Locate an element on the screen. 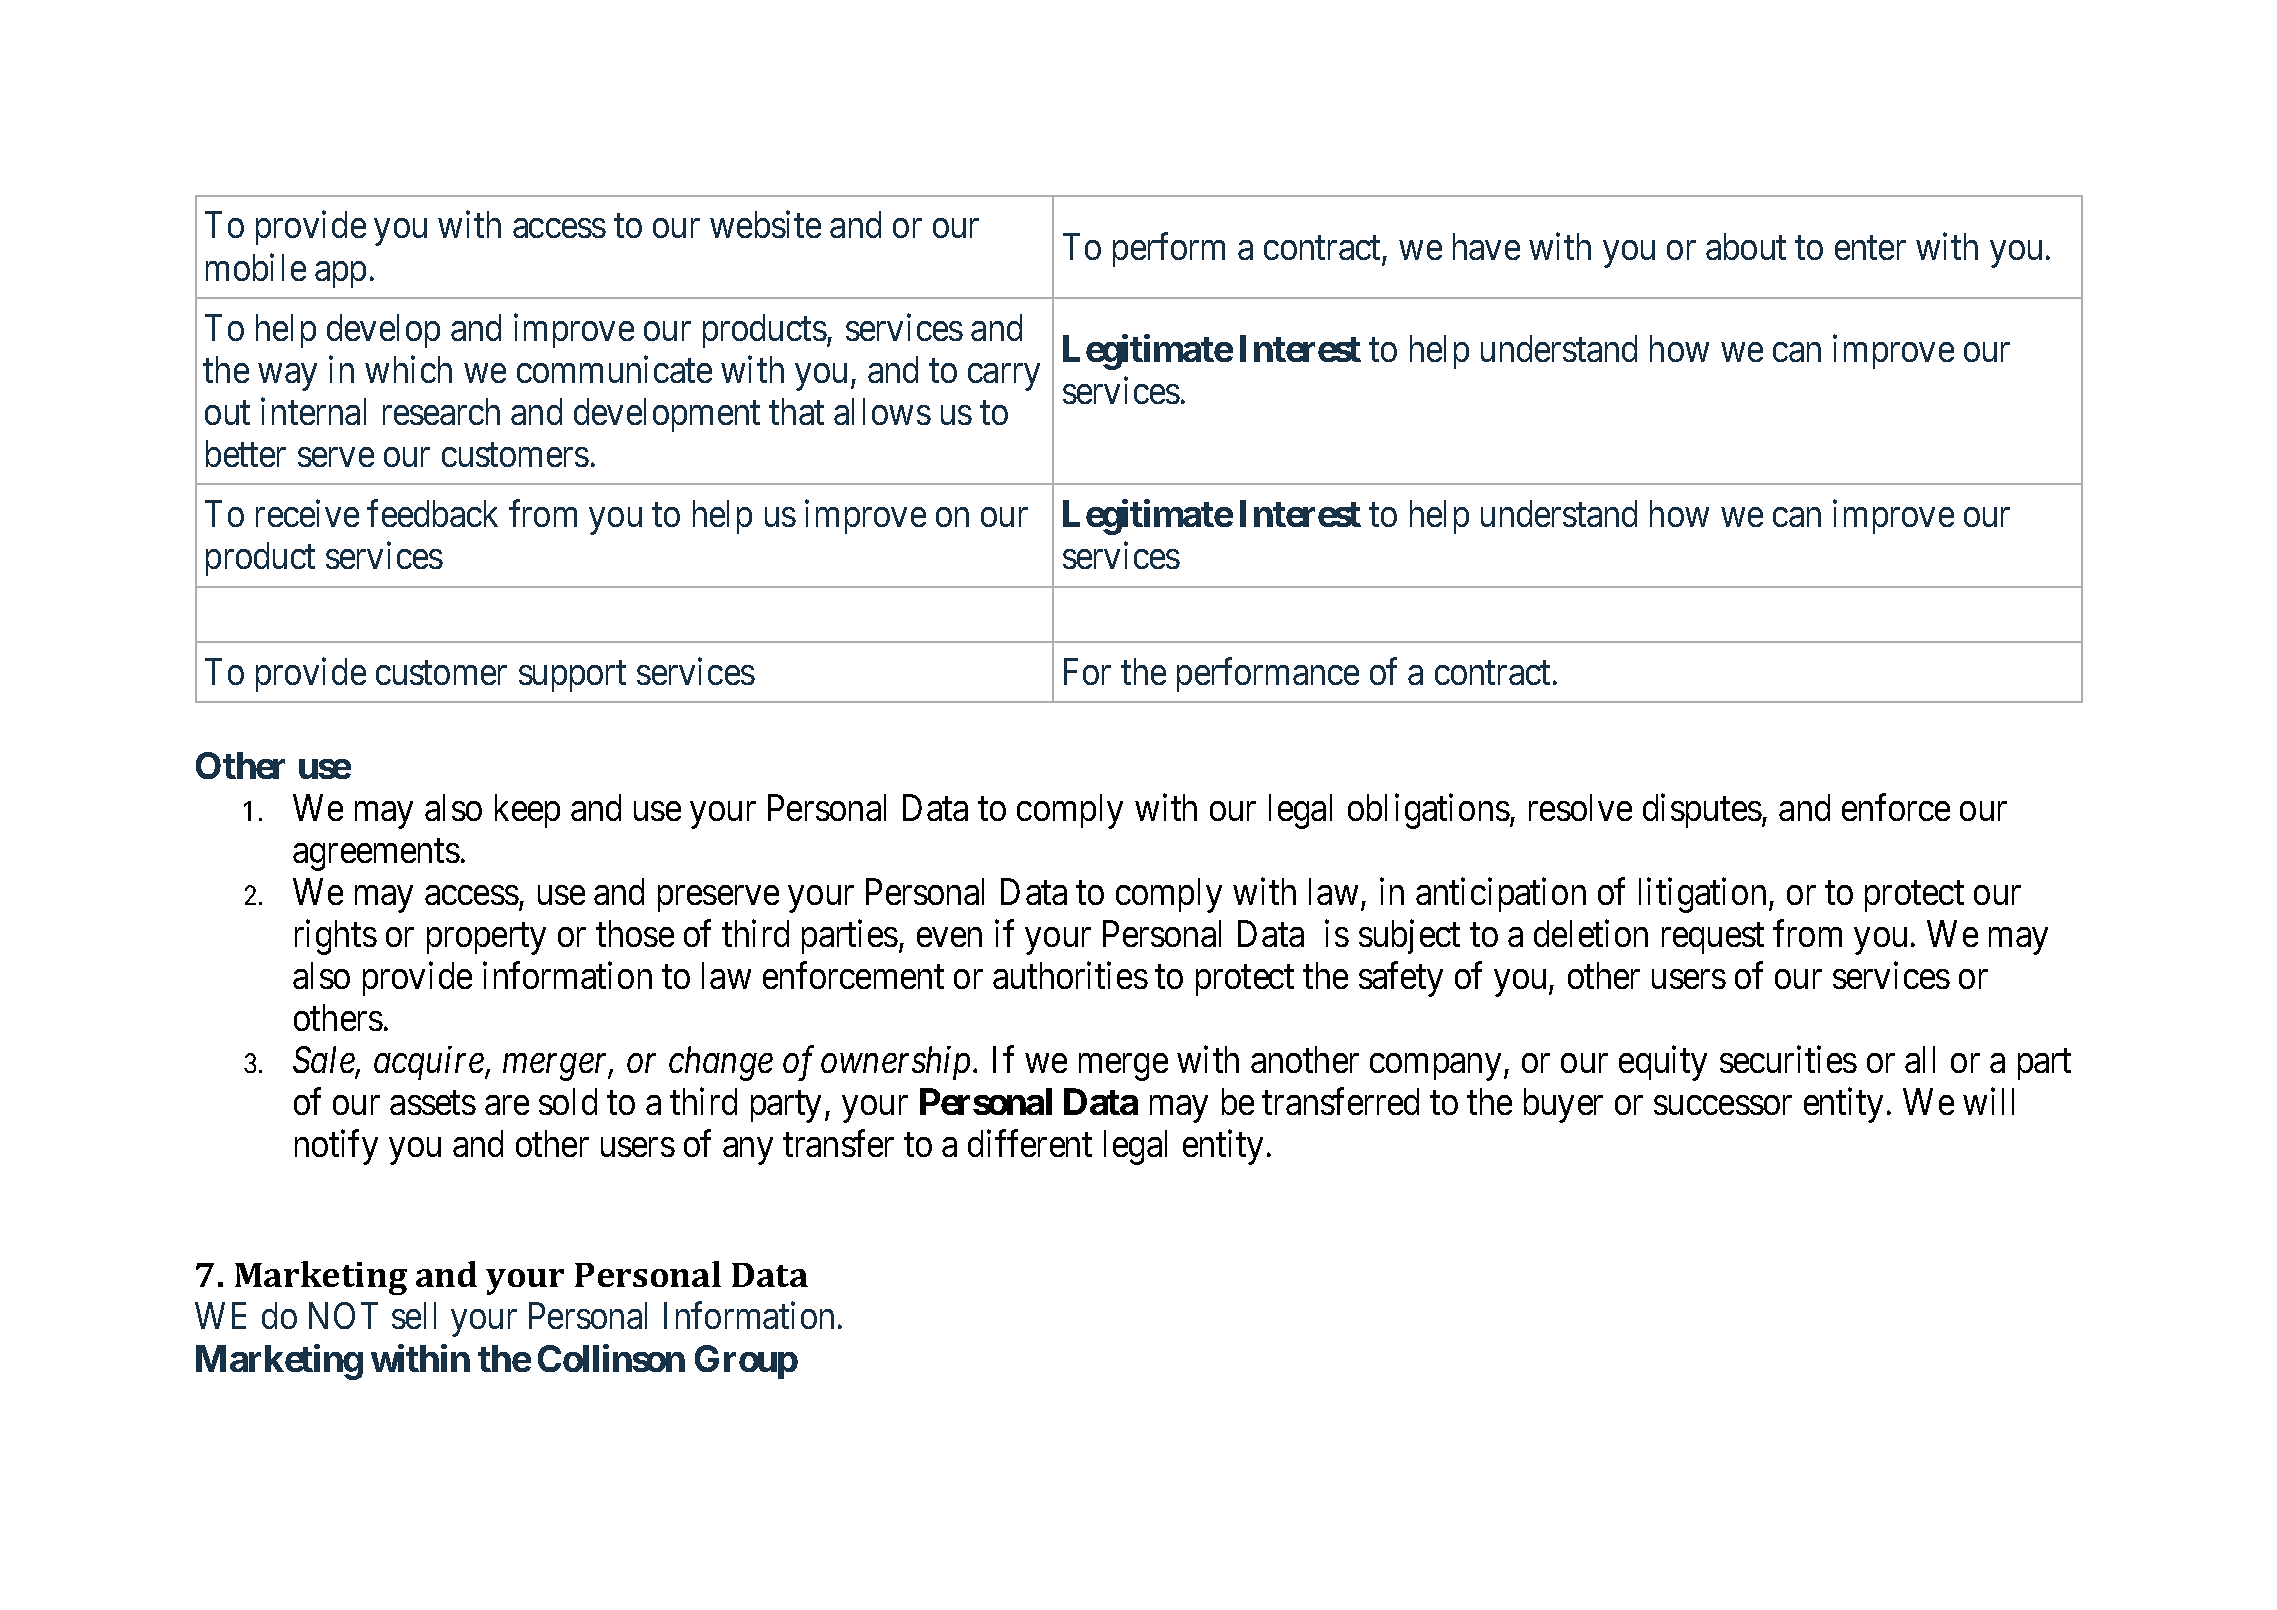  ownership is located at coordinates (895, 1063).
